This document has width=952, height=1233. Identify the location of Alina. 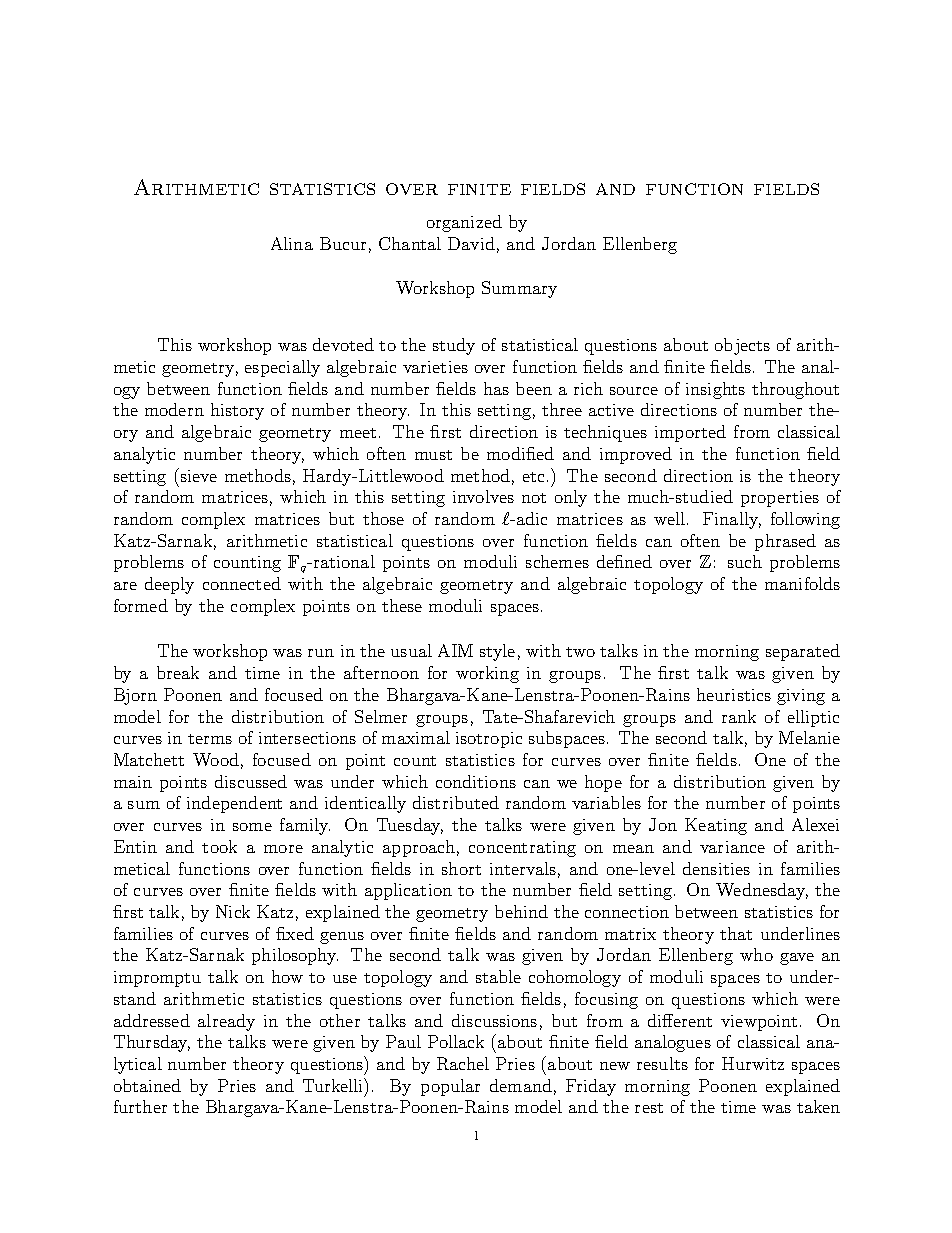
(292, 243).
